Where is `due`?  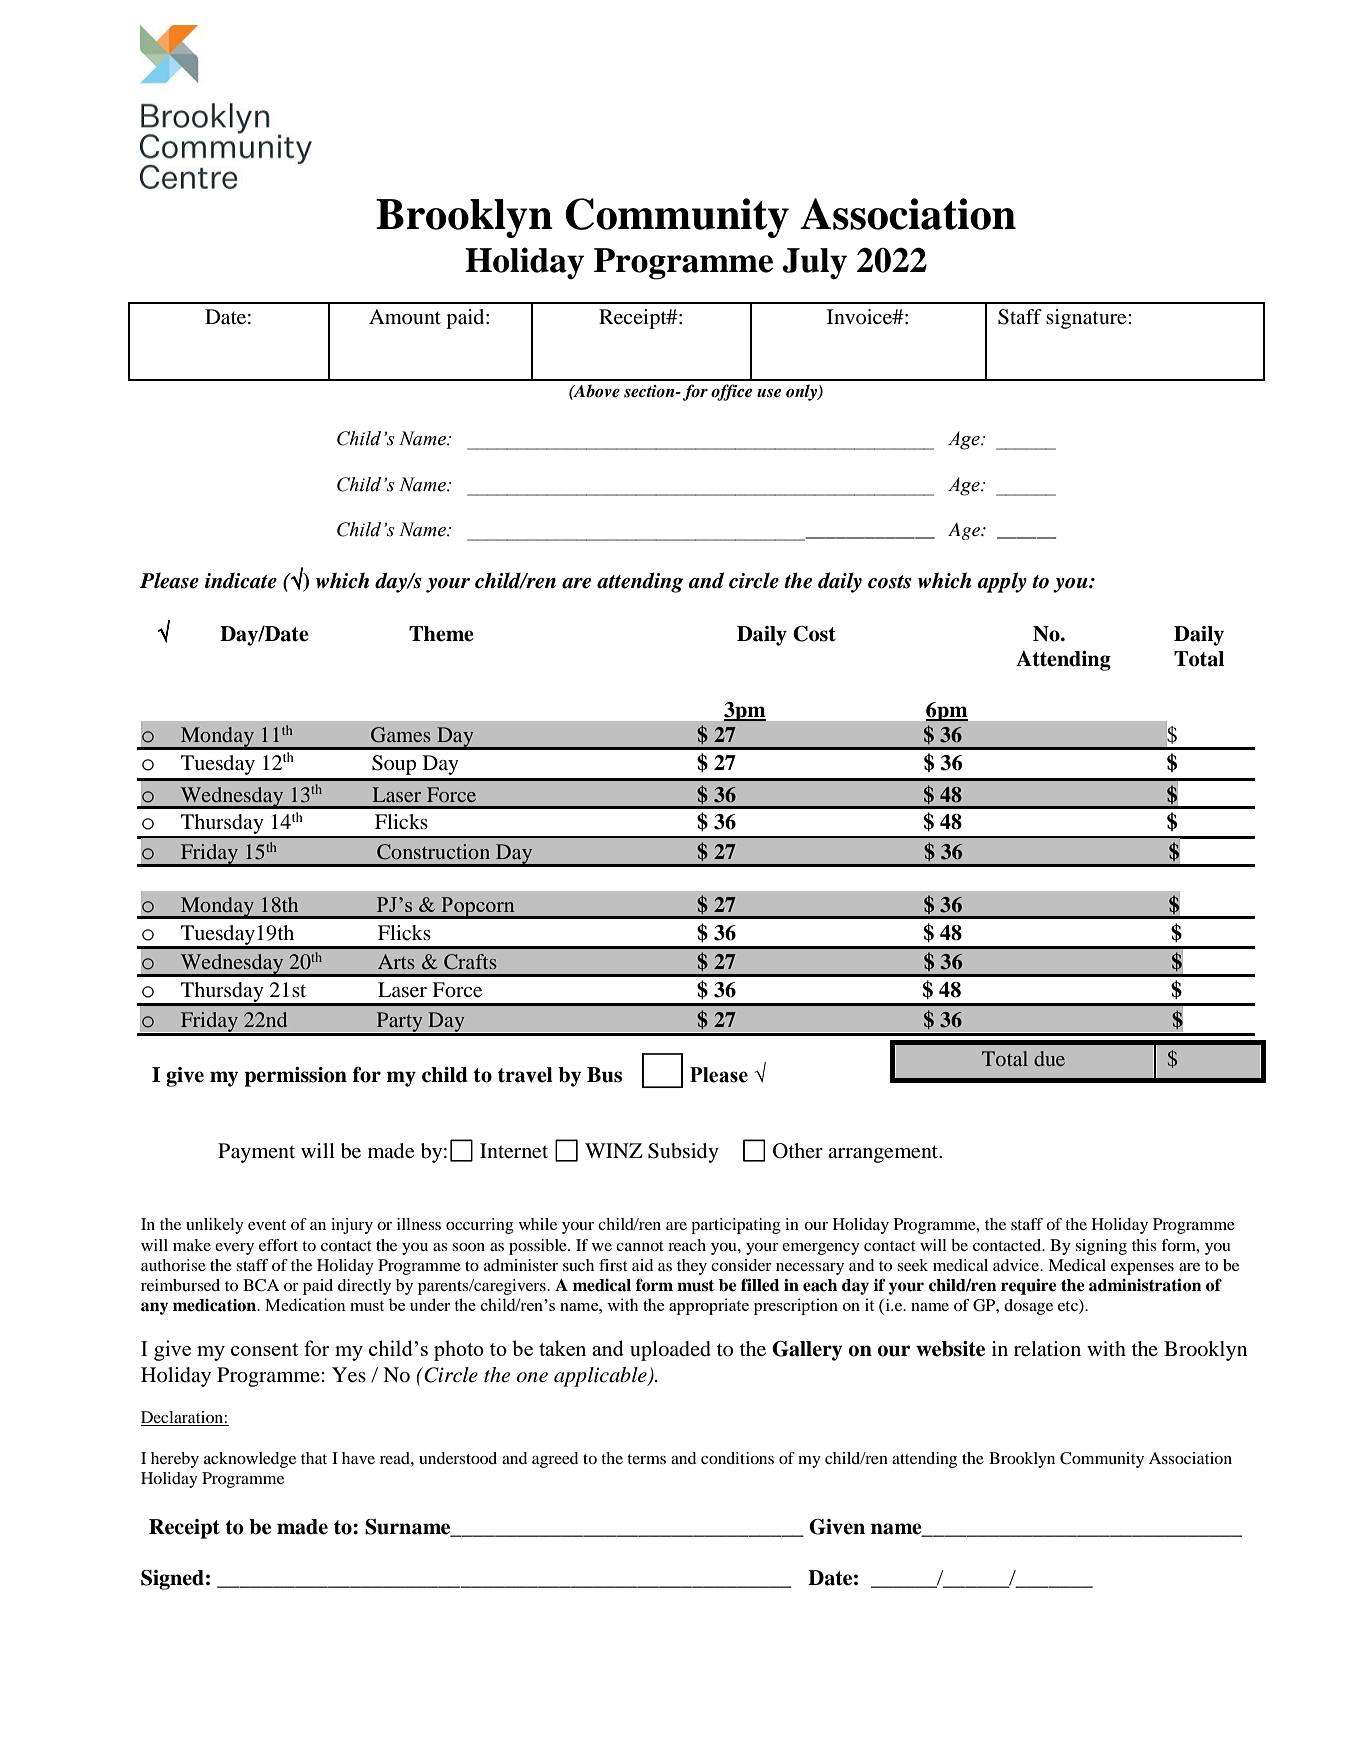 due is located at coordinates (1049, 1058).
